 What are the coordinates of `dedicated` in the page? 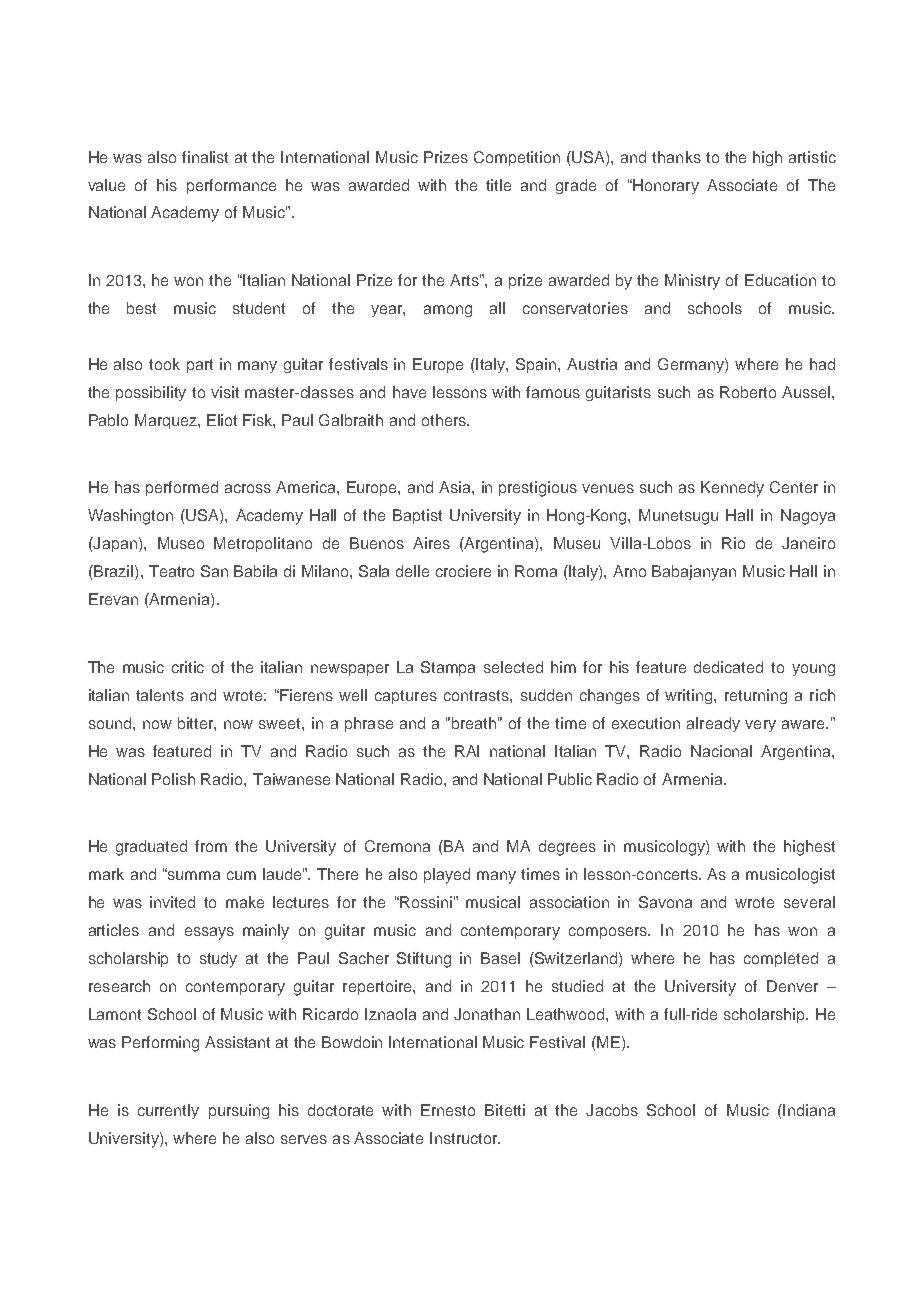 It's located at (728, 667).
